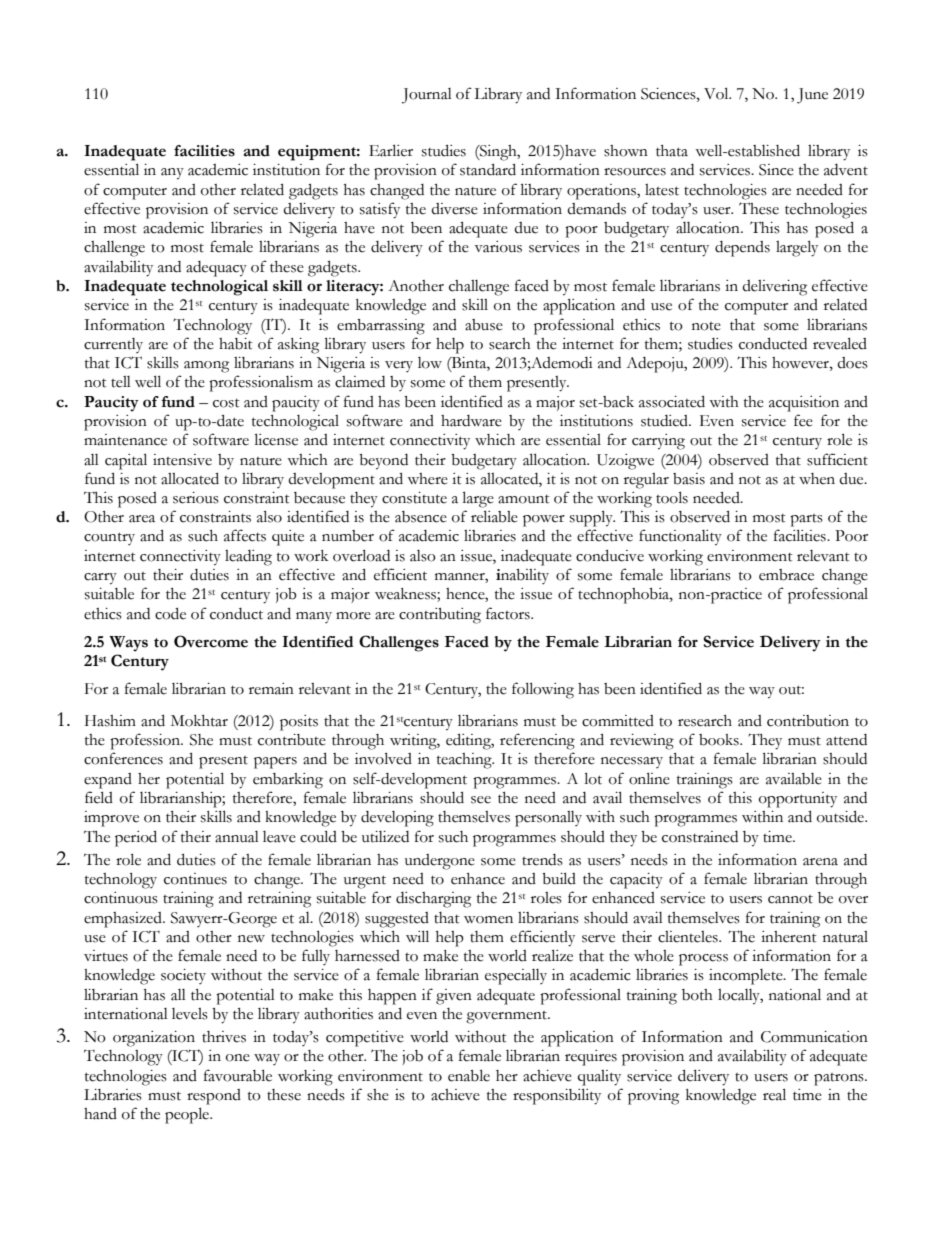  I want to click on enable, so click(469, 1075).
